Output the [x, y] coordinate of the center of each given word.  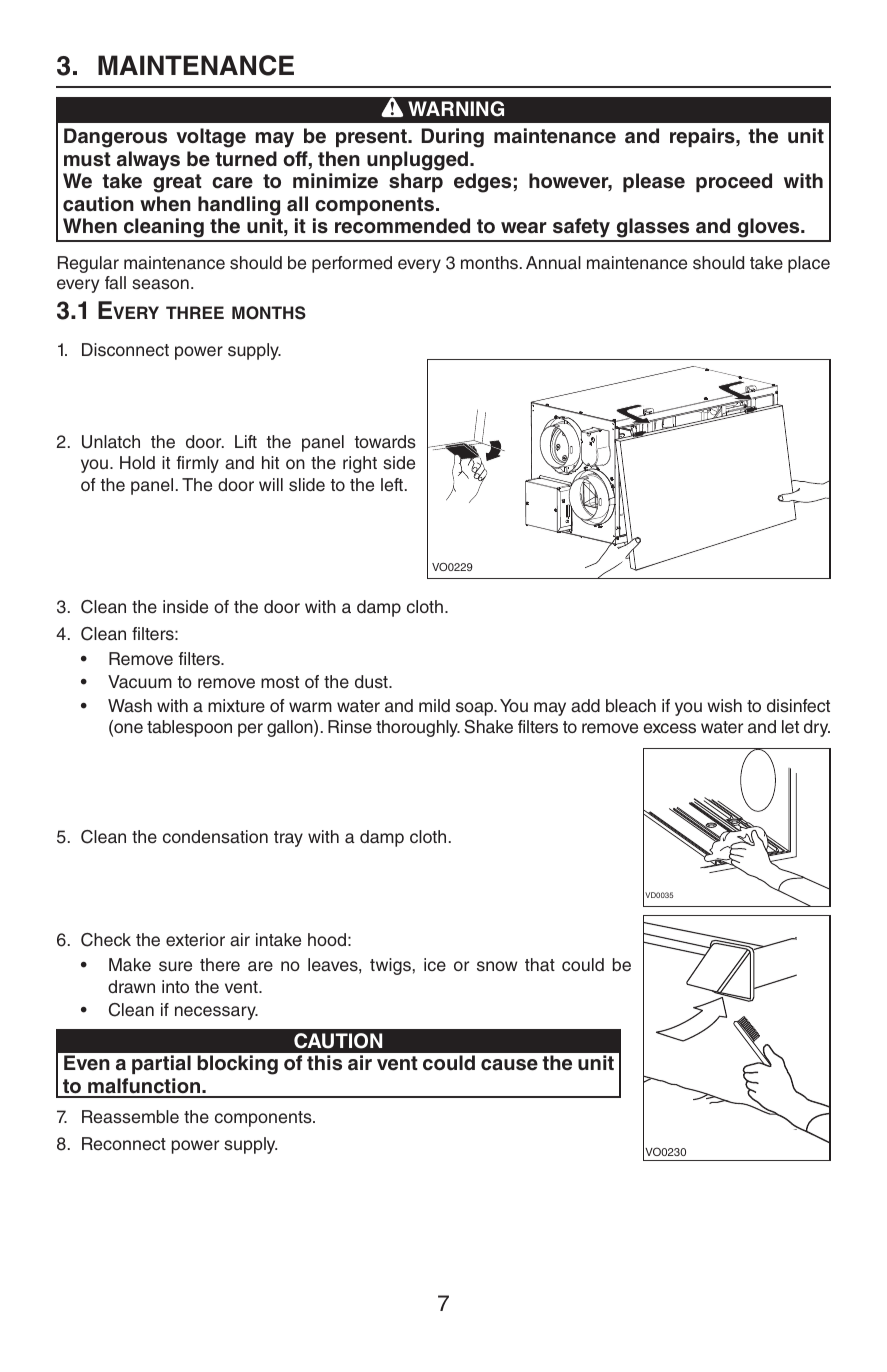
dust [372, 682]
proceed [734, 182]
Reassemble [130, 1117]
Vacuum [140, 682]
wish [724, 706]
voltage [211, 138]
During [453, 138]
